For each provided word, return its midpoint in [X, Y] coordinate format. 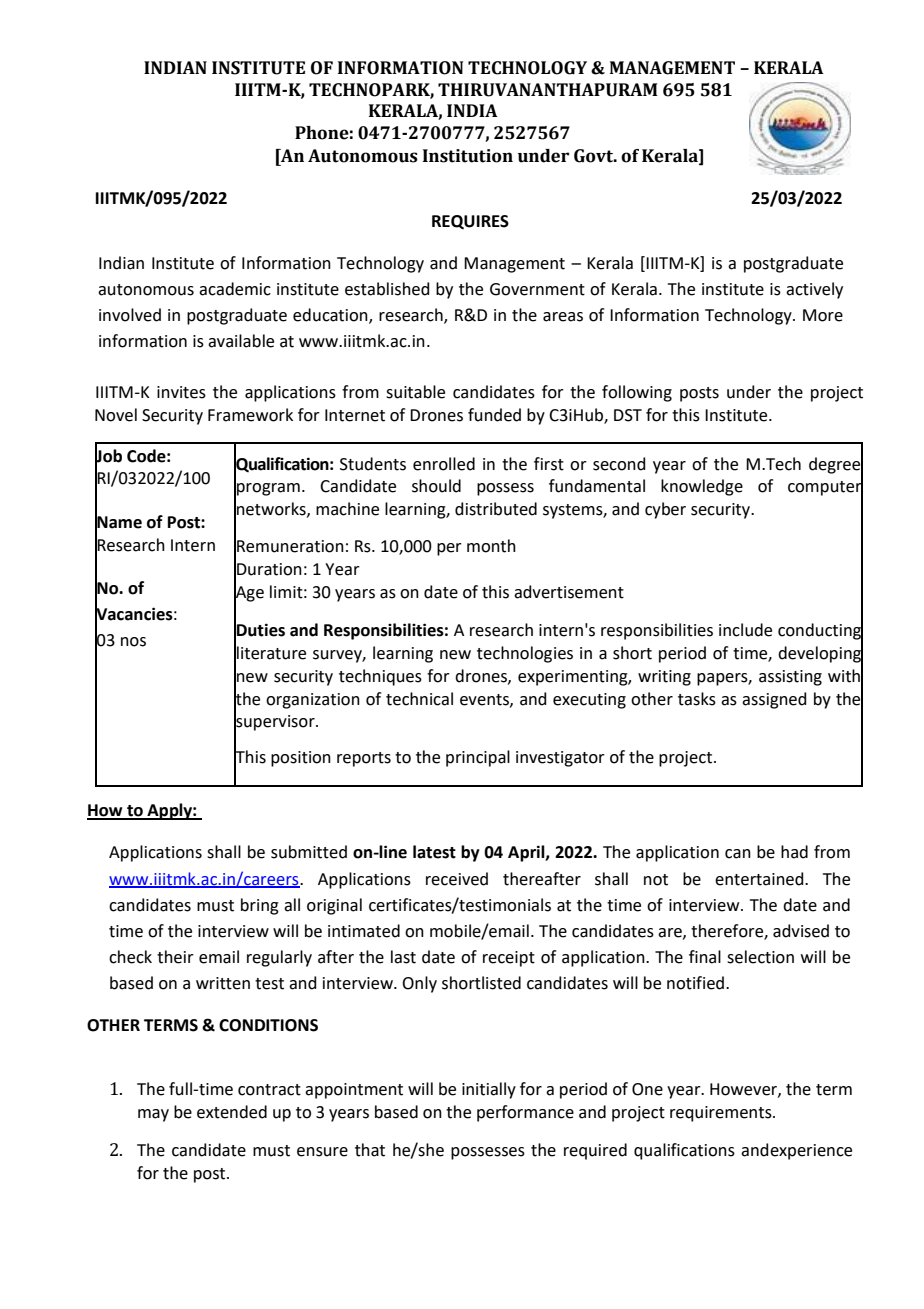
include [745, 630]
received [457, 879]
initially [489, 1090]
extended [232, 1112]
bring [260, 906]
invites [181, 392]
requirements [722, 1114]
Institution [468, 156]
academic [235, 289]
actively [814, 290]
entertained [760, 879]
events [485, 700]
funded [494, 415]
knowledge [702, 487]
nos [133, 642]
